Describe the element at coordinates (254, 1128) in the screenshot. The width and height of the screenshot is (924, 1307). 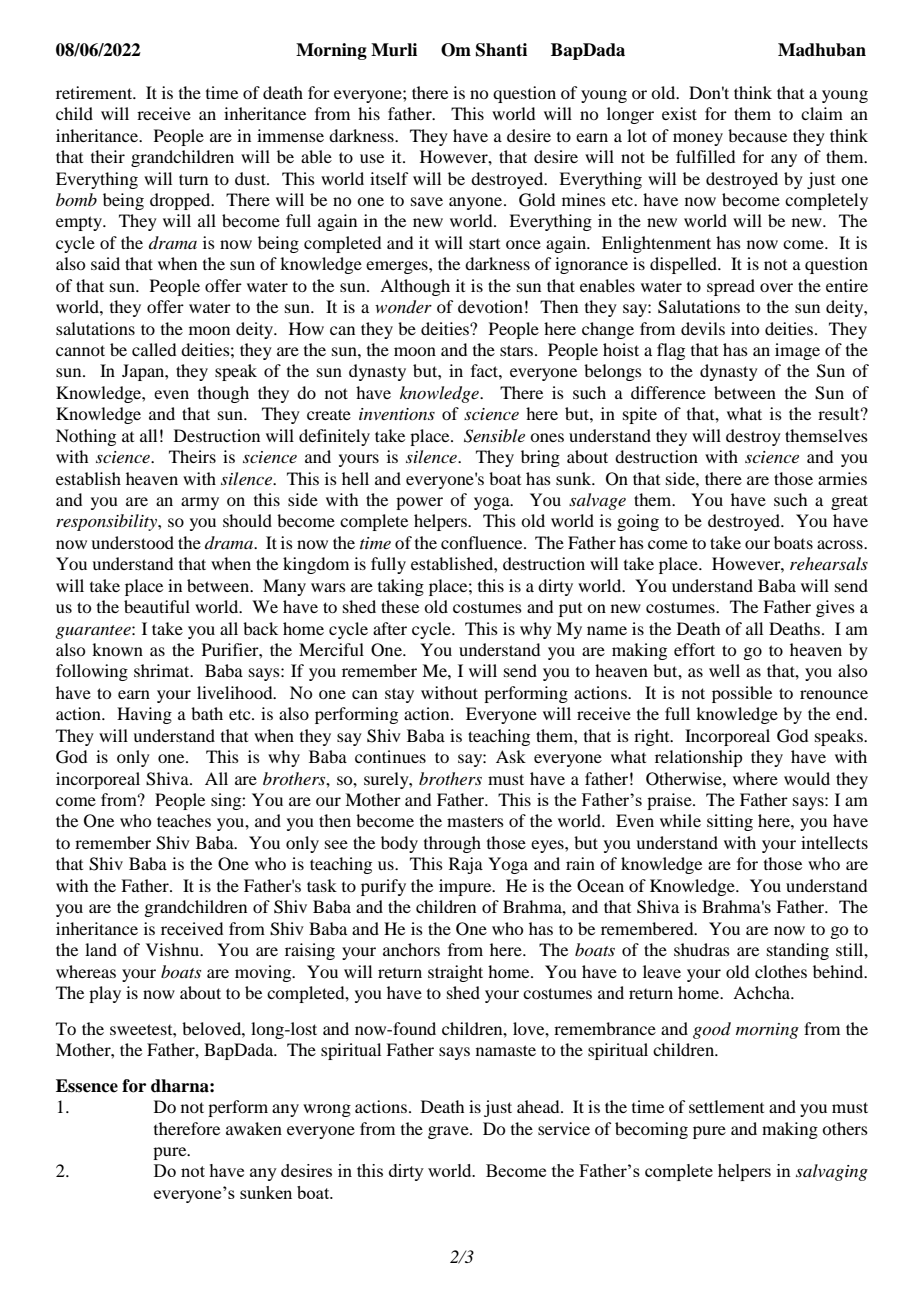
I see `awaken` at that location.
